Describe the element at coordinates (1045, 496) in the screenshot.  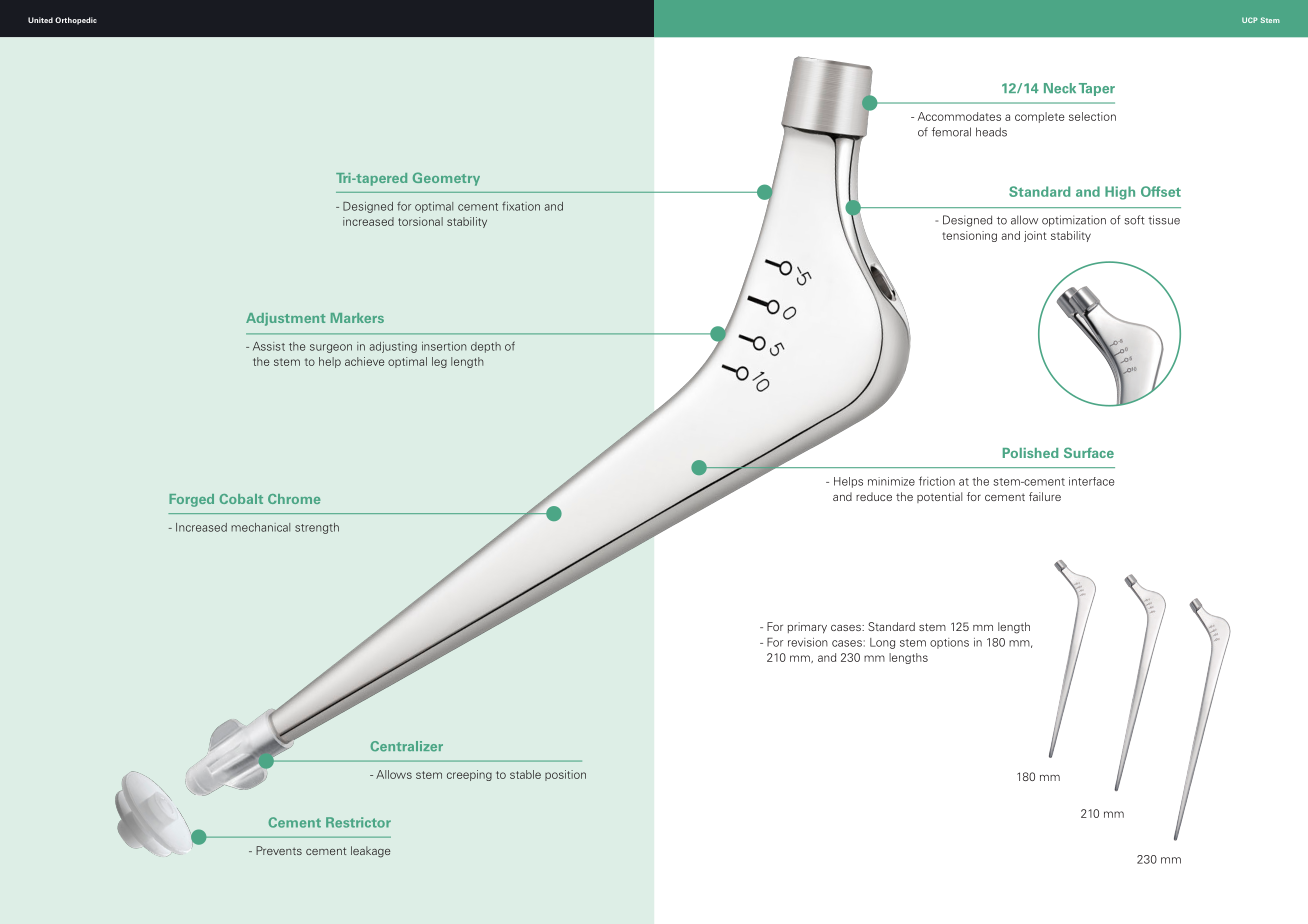
I see `failure` at that location.
